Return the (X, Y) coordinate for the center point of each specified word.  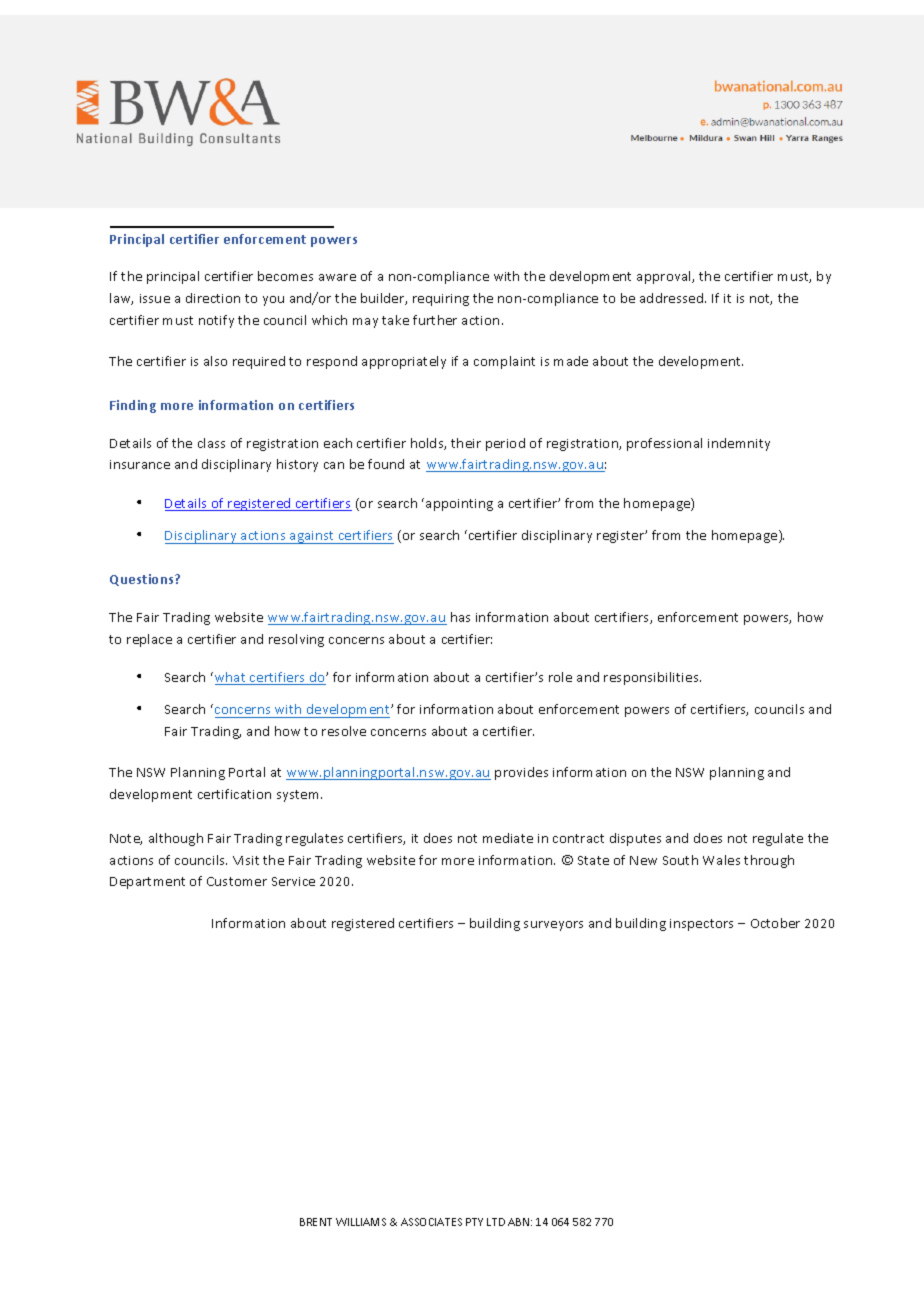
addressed (673, 298)
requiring (441, 300)
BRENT (316, 1222)
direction (213, 298)
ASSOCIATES (431, 1222)
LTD (496, 1222)
